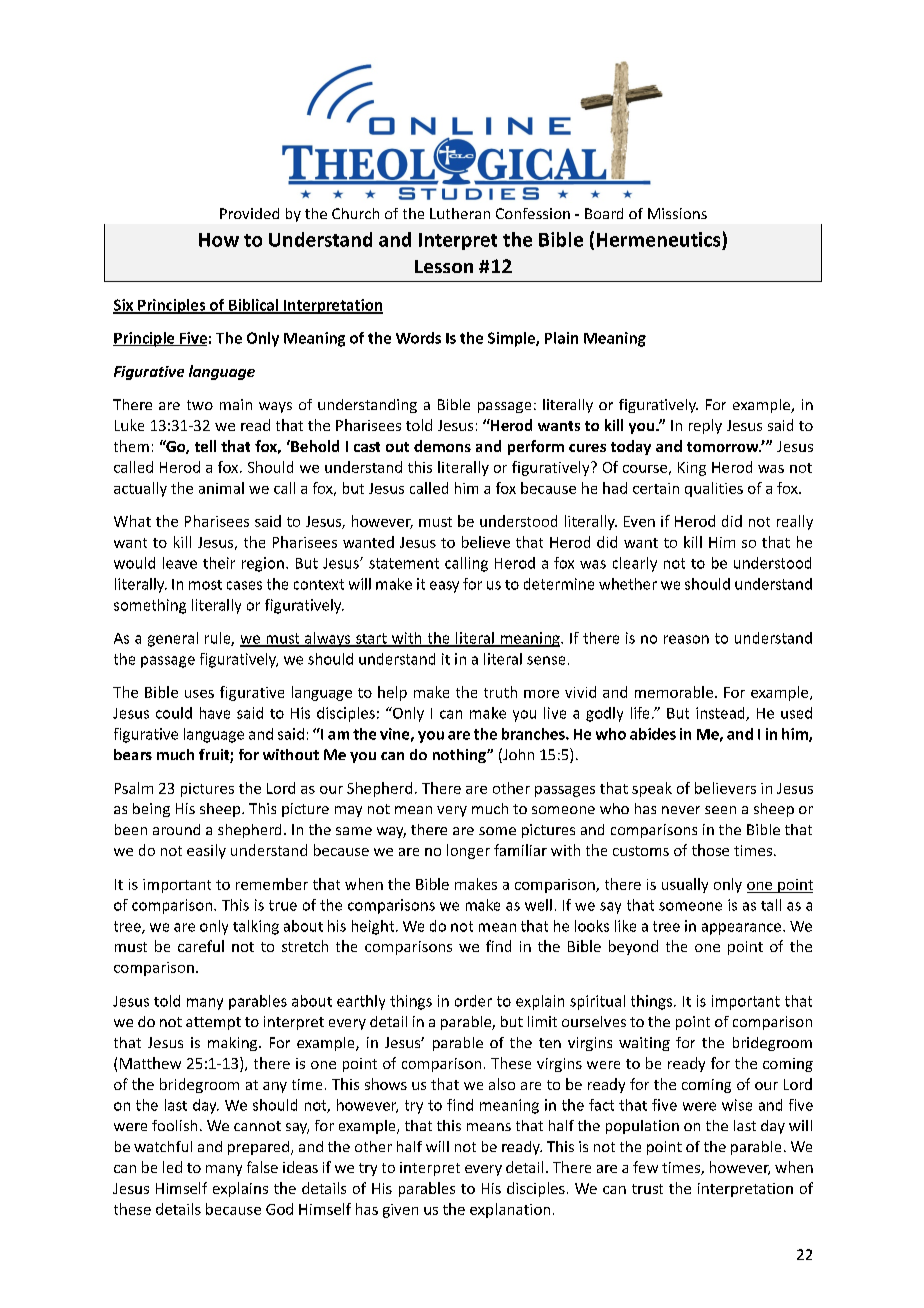 The image size is (924, 1308). What do you see at coordinates (677, 213) in the image?
I see `Missions` at bounding box center [677, 213].
